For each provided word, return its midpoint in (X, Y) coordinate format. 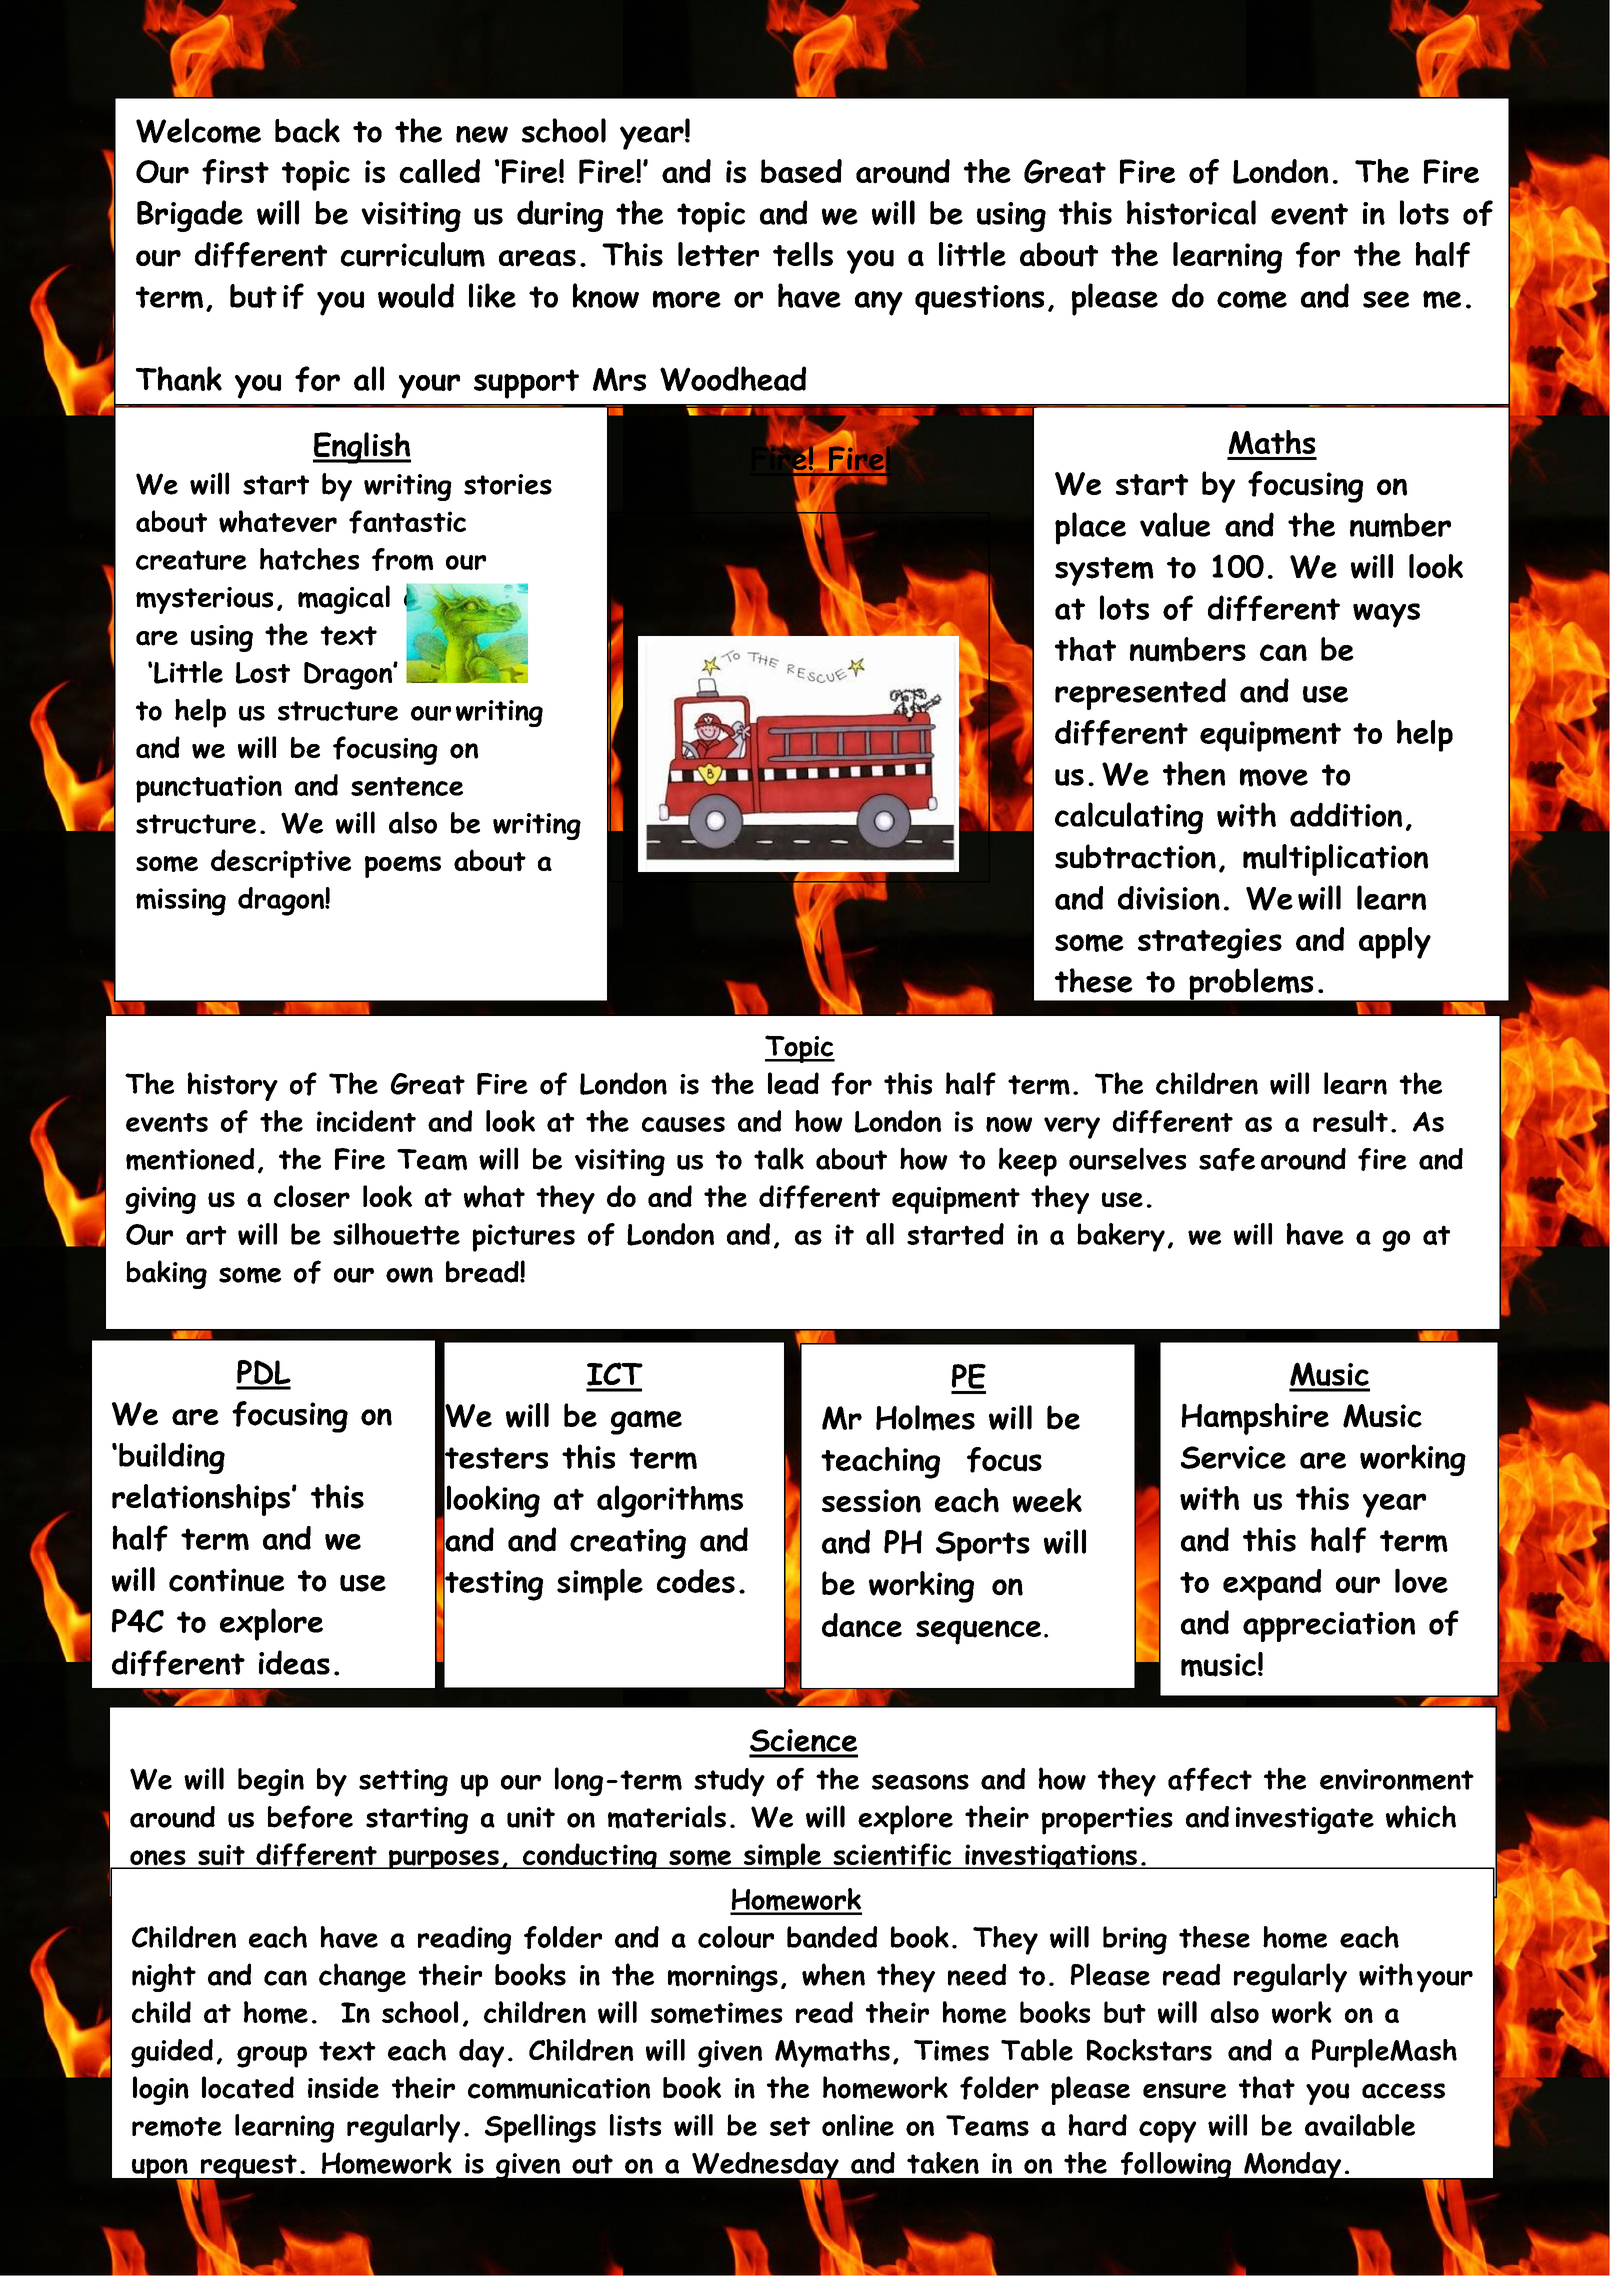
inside (343, 2087)
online (858, 2125)
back (307, 130)
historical (1191, 212)
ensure (1184, 2091)
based (801, 171)
